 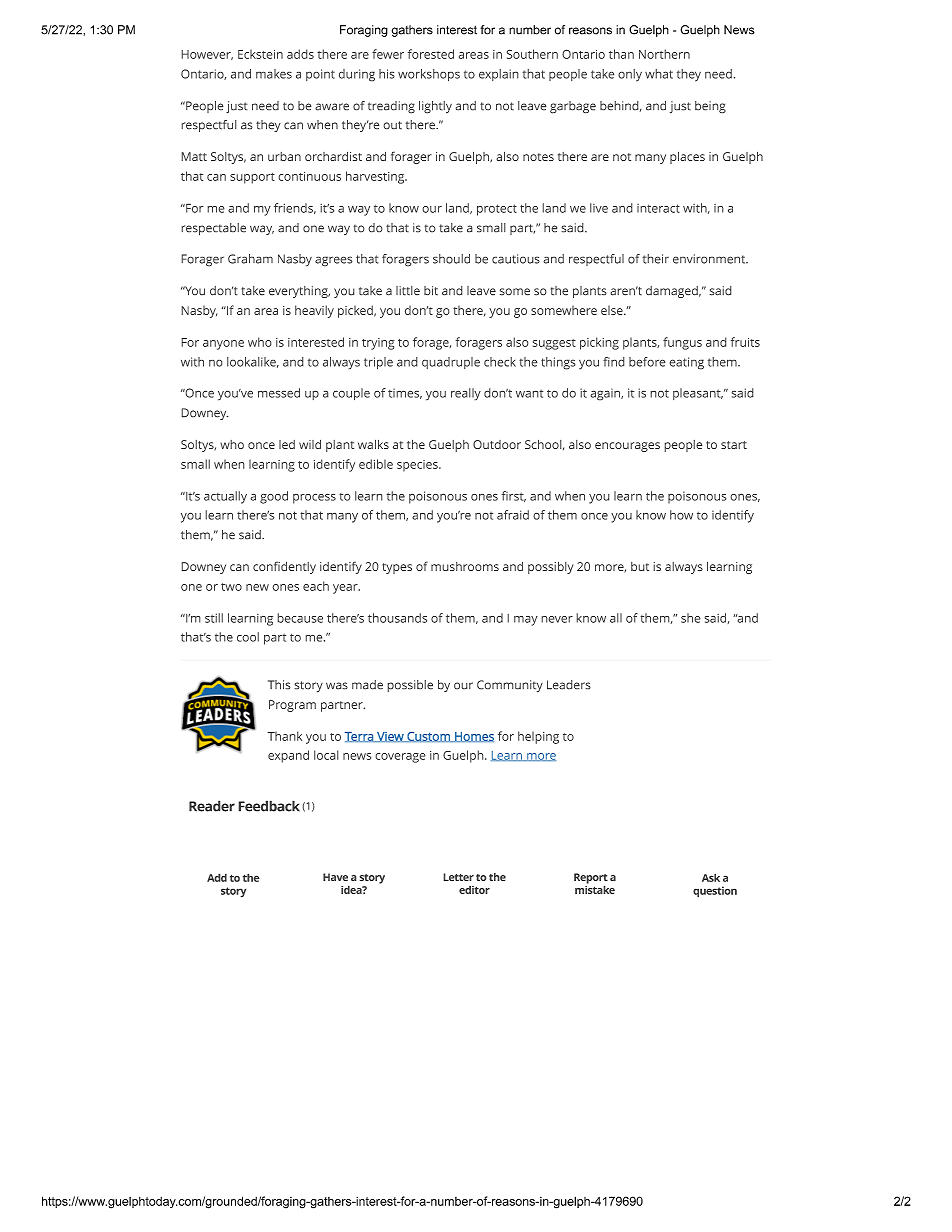 I want to click on she, so click(x=691, y=618).
